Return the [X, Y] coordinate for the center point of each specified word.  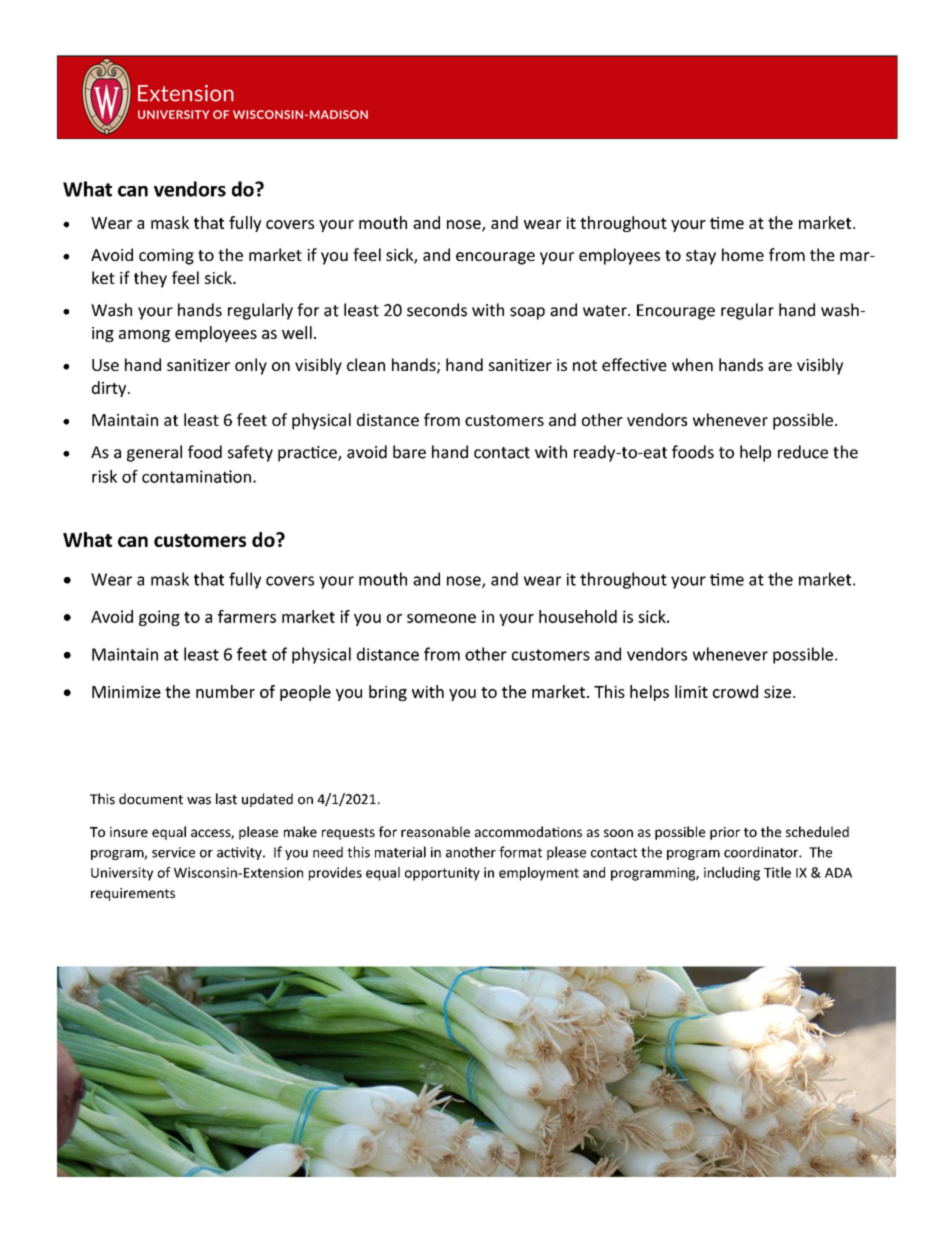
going [159, 618]
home [743, 254]
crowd [735, 691]
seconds [437, 310]
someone [441, 618]
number [225, 691]
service [173, 852]
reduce [803, 452]
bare [409, 452]
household [578, 616]
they [150, 279]
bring [388, 693]
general [154, 453]
